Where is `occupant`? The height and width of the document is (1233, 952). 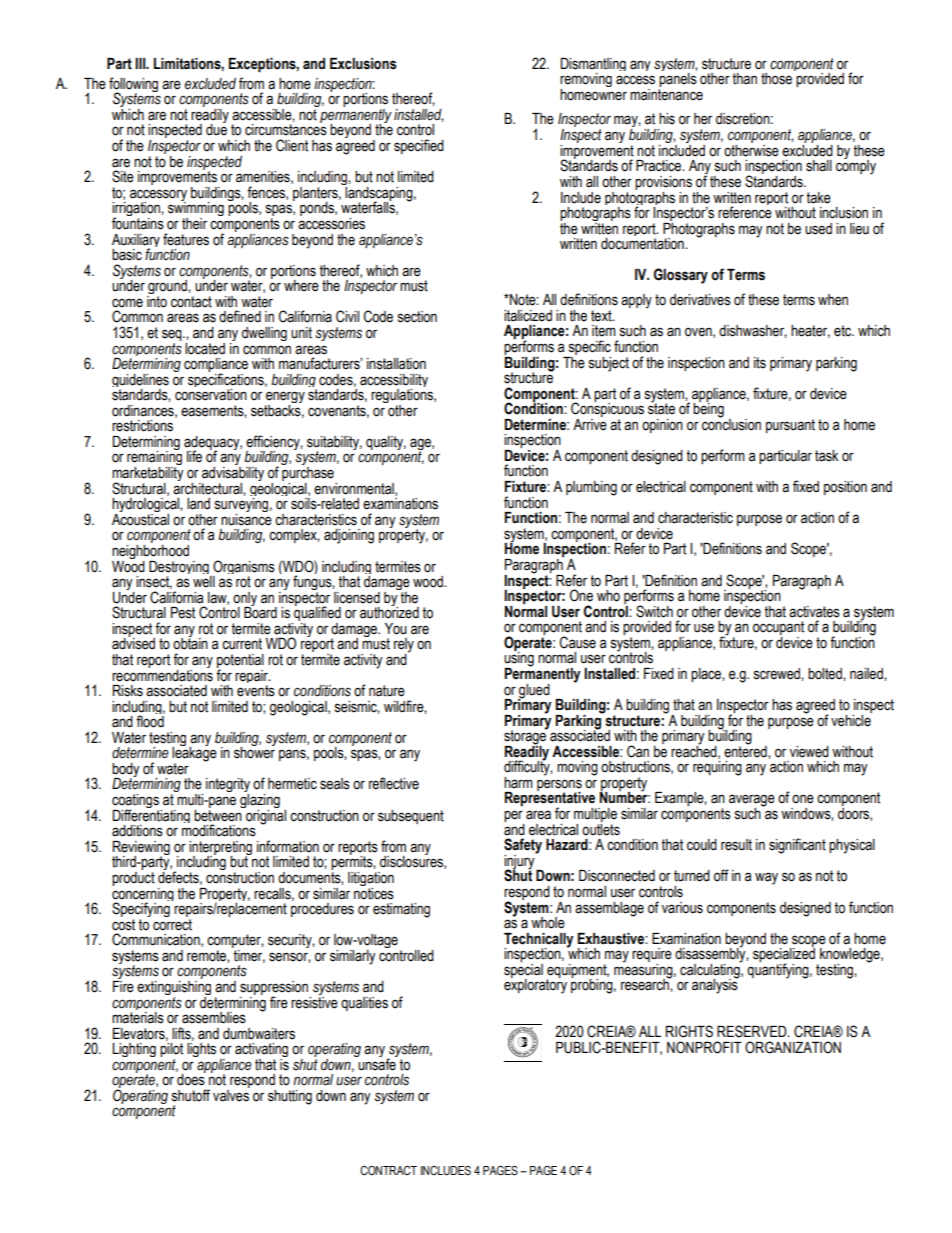 occupant is located at coordinates (778, 629).
